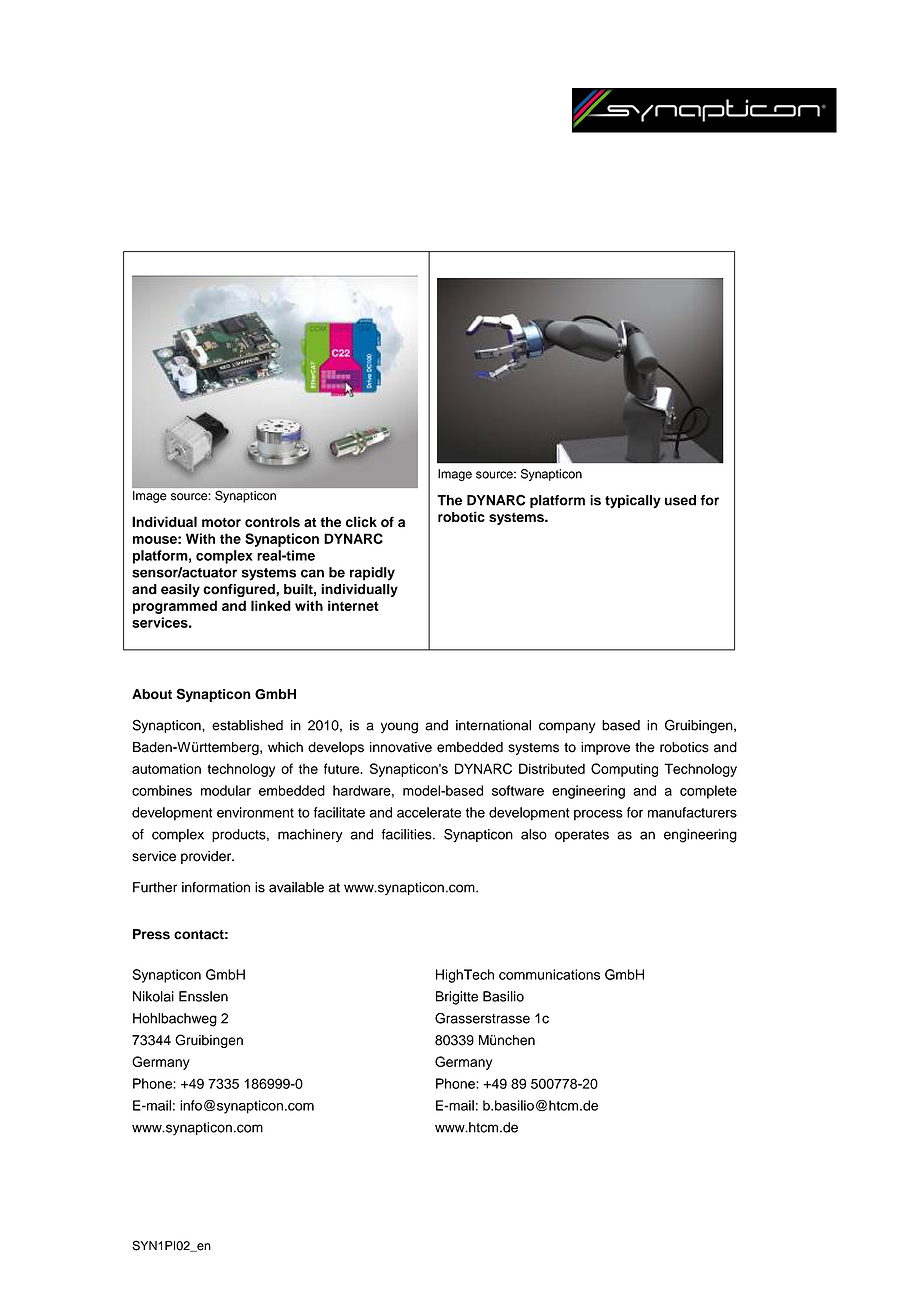 This document has width=924, height=1308. I want to click on innovative, so click(401, 747).
